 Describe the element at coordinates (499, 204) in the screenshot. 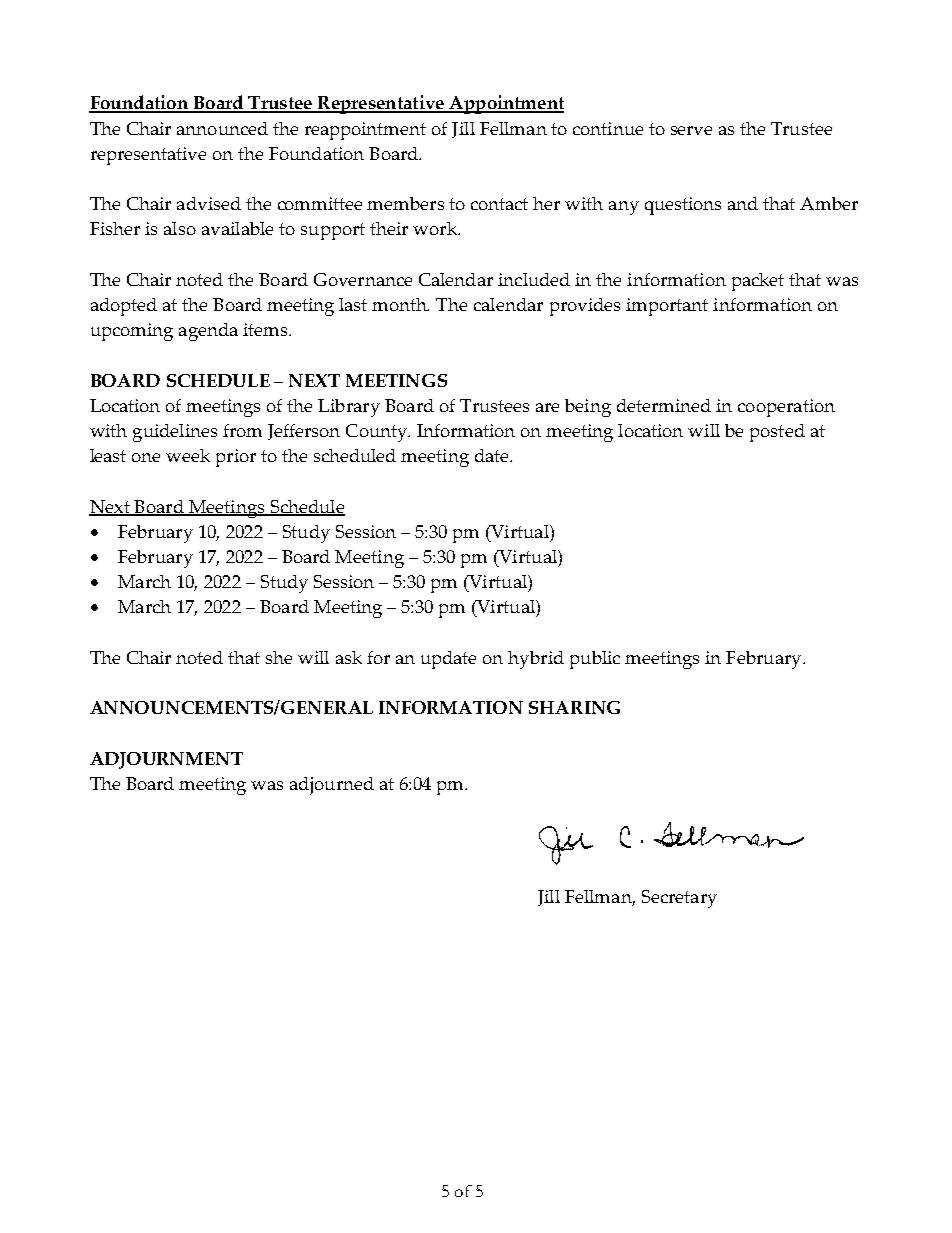

I see `contact` at that location.
